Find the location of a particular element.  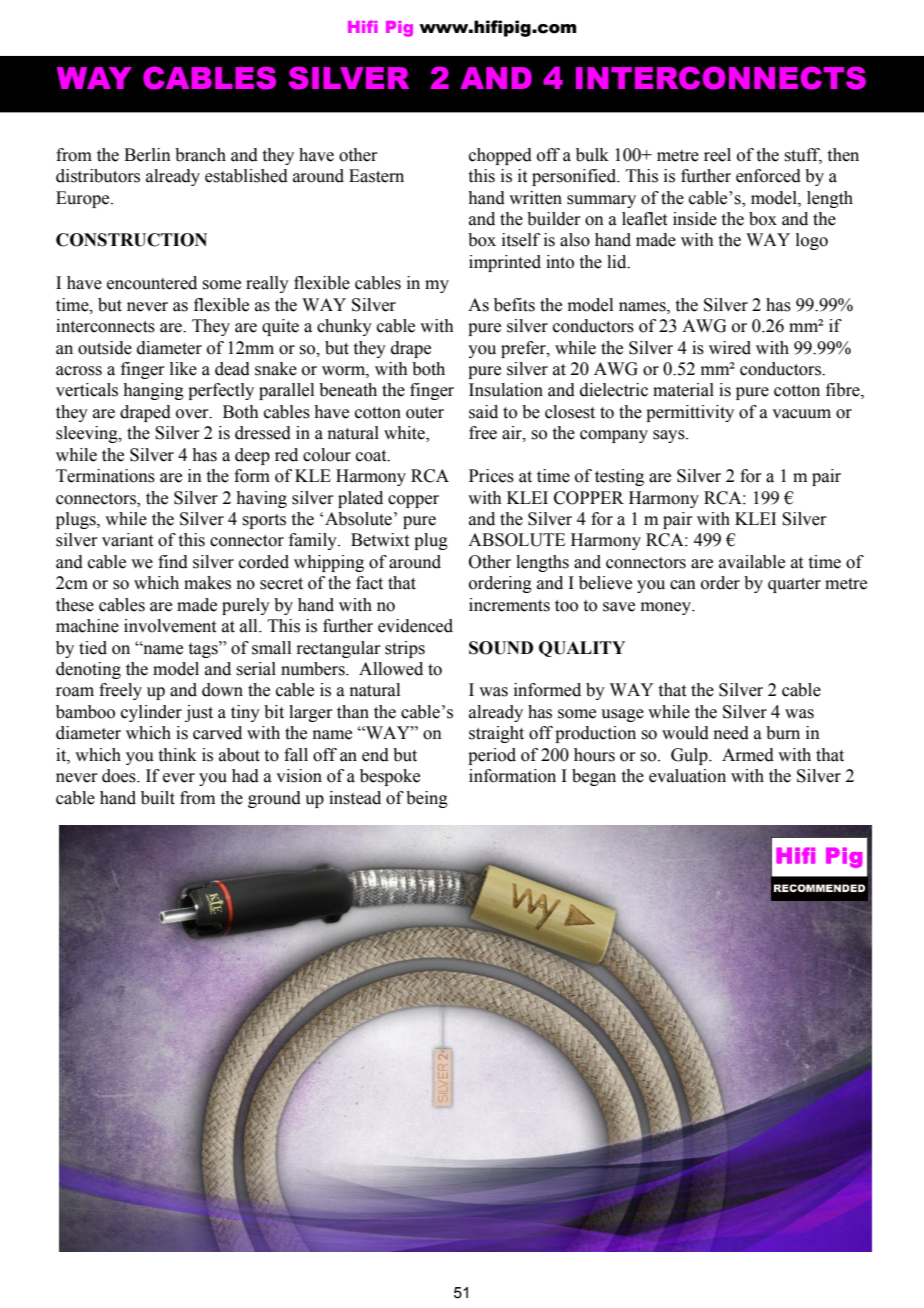

chopped is located at coordinates (500, 156).
